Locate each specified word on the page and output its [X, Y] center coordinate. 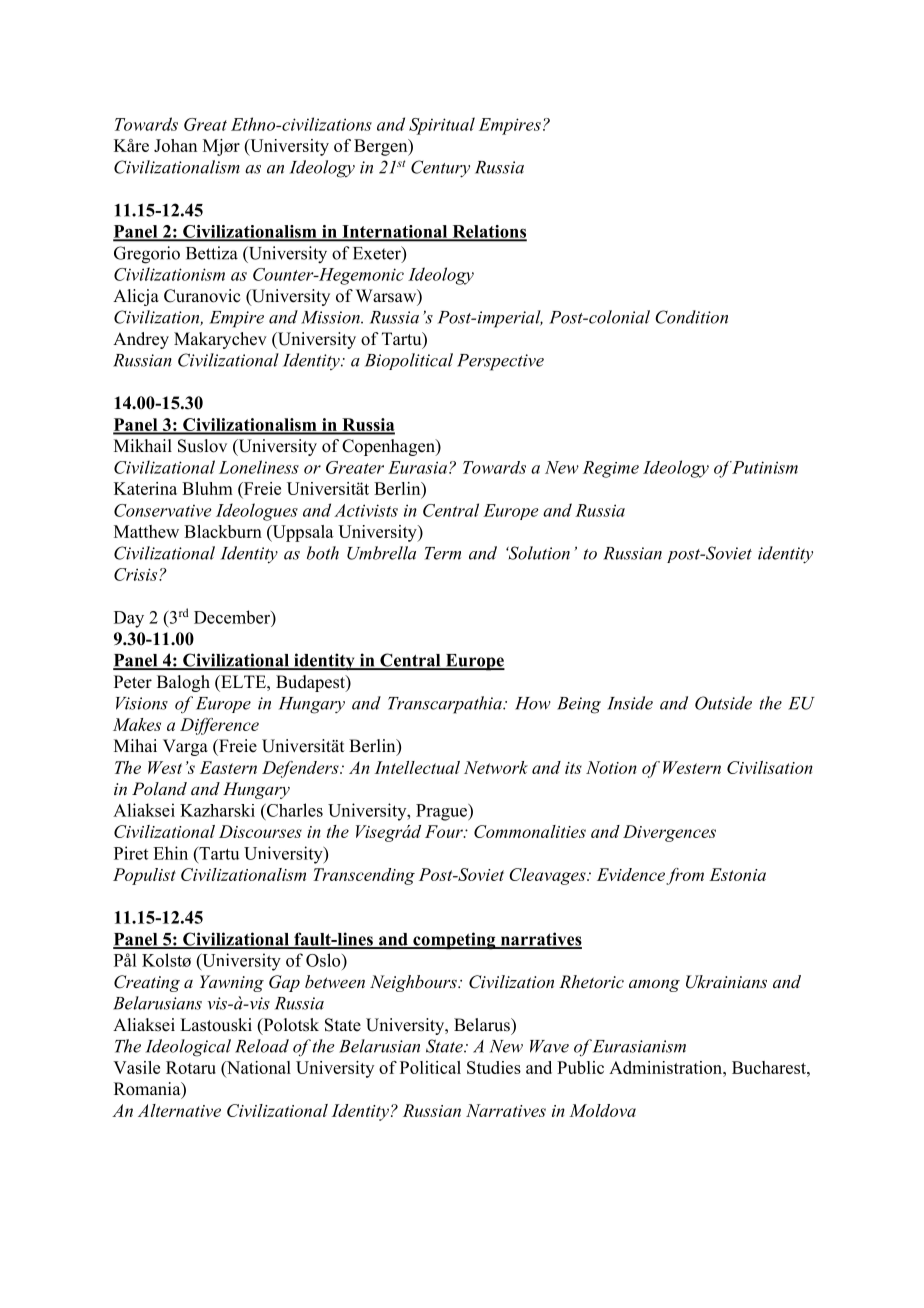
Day [129, 619]
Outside [723, 703]
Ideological [188, 1048]
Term [443, 553]
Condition [691, 317]
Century [440, 168]
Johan [175, 145]
